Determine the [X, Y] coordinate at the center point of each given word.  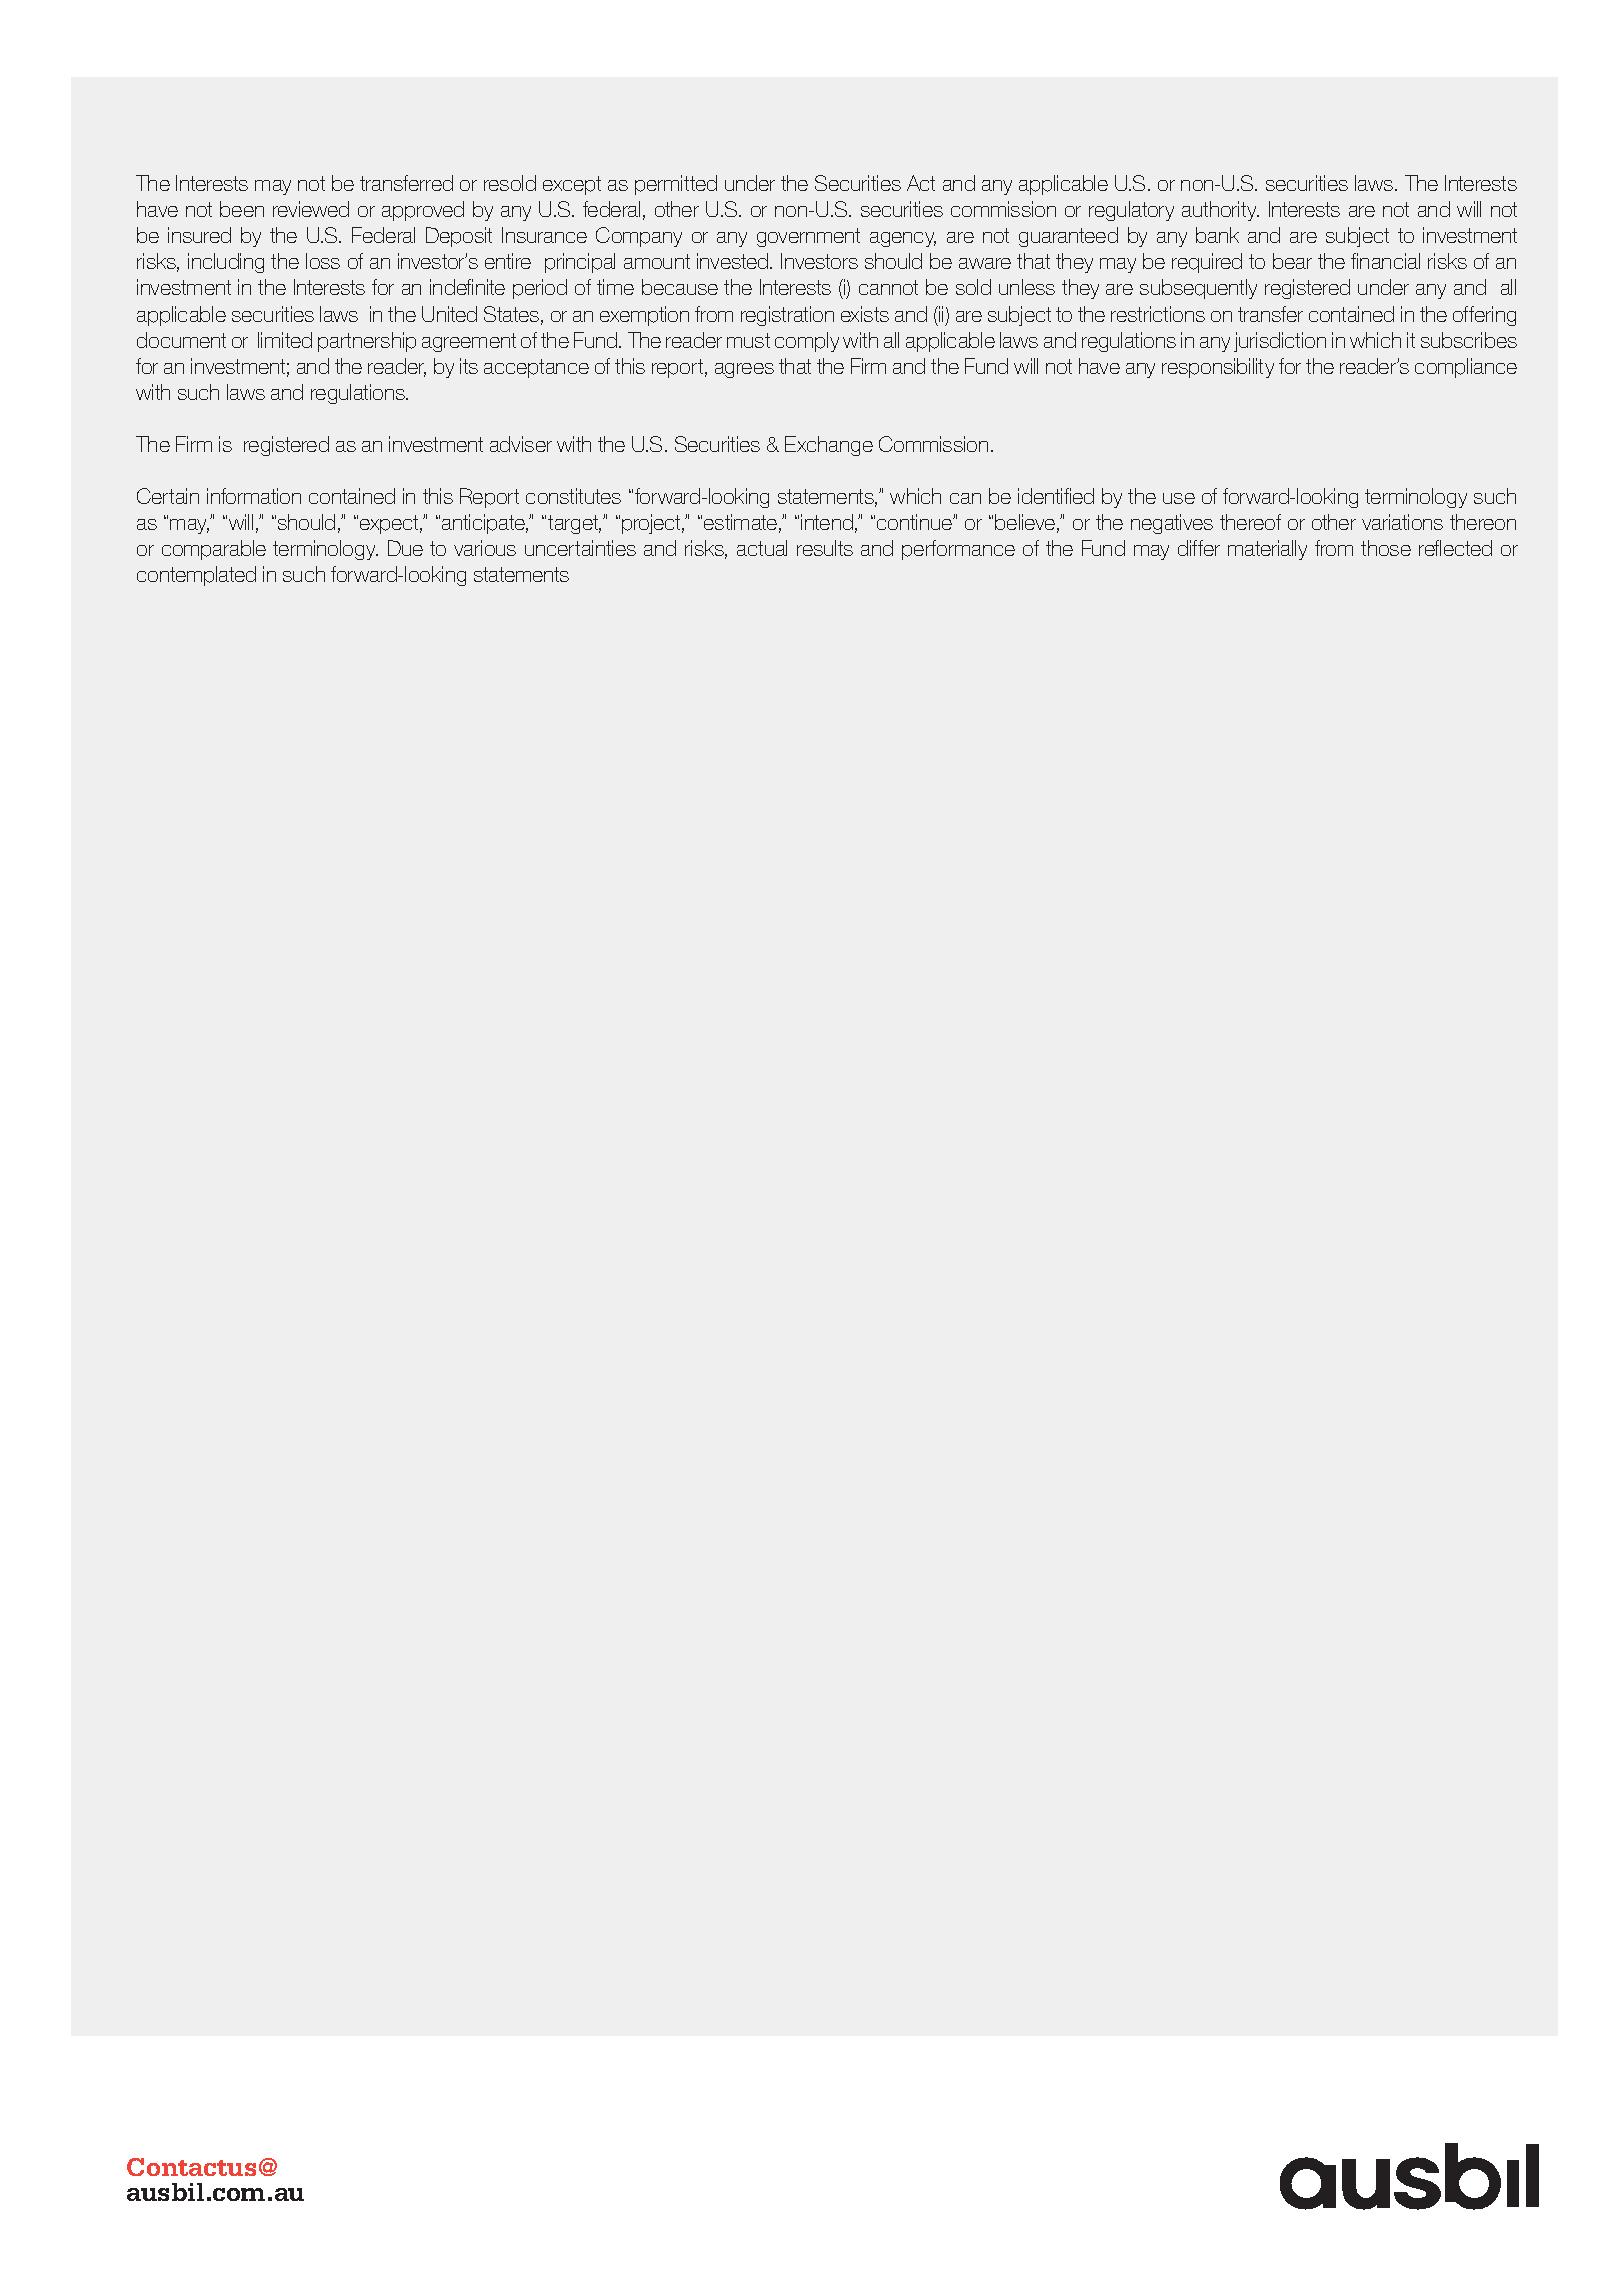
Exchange [829, 446]
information [254, 496]
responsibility [1218, 368]
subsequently [1198, 289]
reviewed [311, 209]
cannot [888, 287]
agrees [744, 370]
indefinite [467, 287]
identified [1056, 496]
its [469, 366]
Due [405, 548]
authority [1220, 211]
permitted [676, 185]
